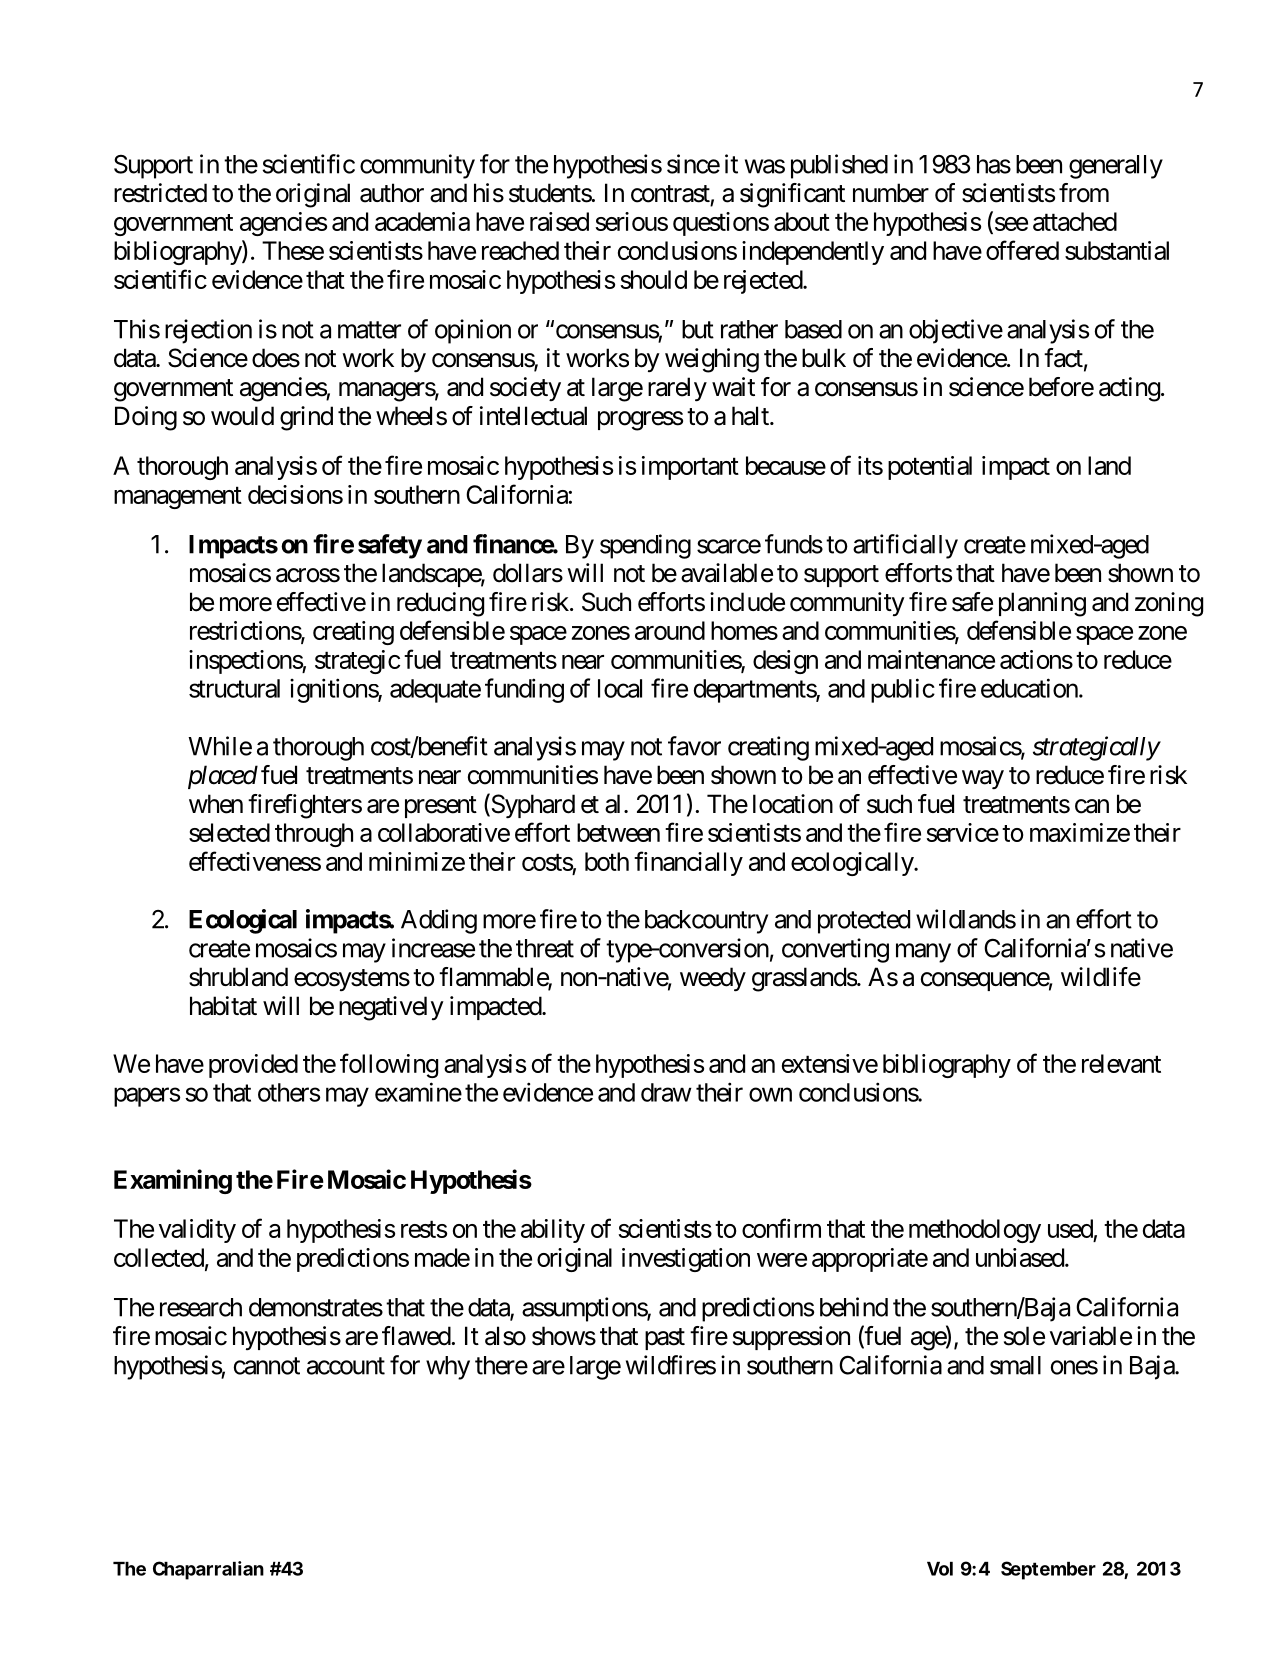  What do you see at coordinates (670, 194) in the screenshot?
I see `contrast` at bounding box center [670, 194].
